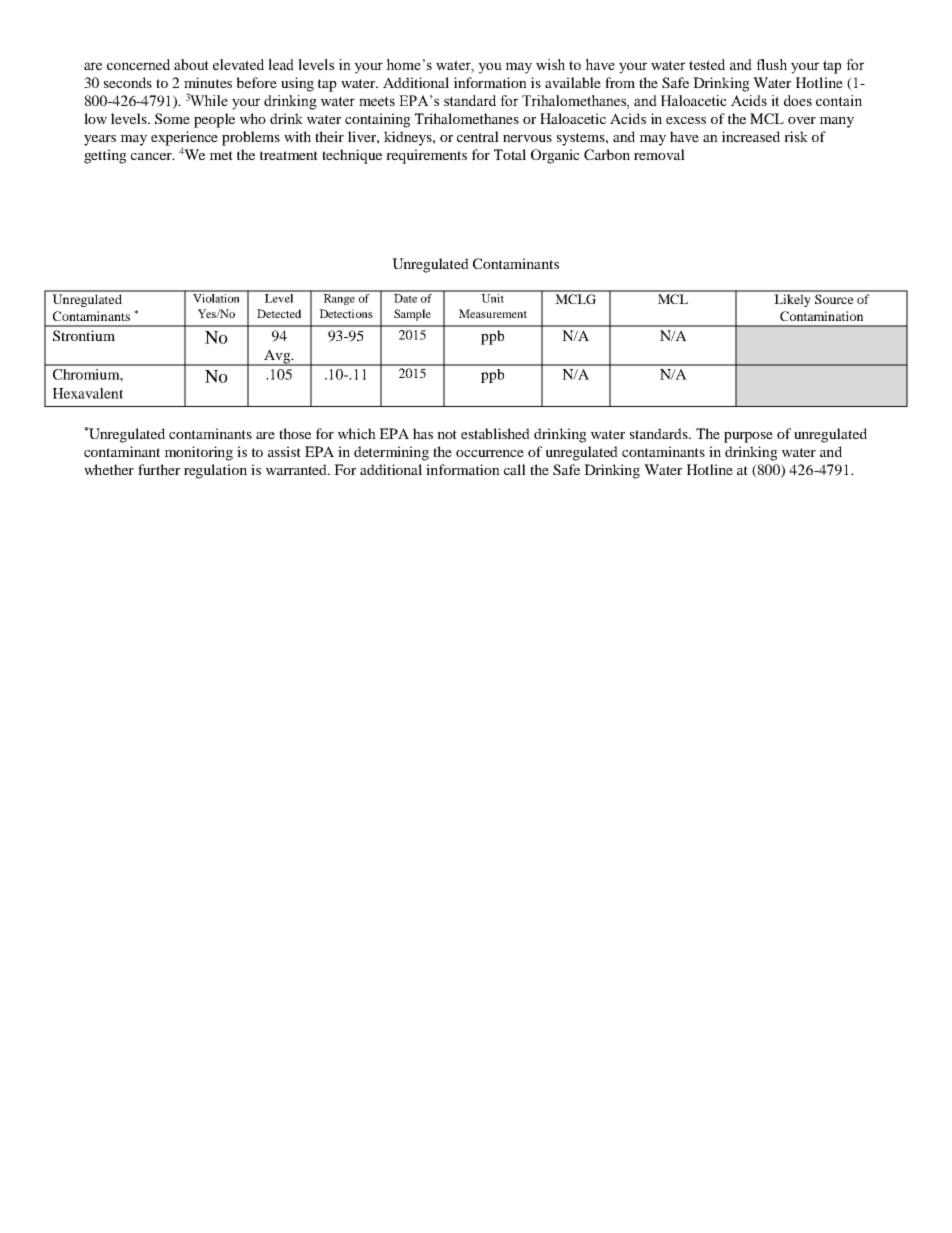 The width and height of the document is (952, 1233). I want to click on occurrence, so click(490, 453).
